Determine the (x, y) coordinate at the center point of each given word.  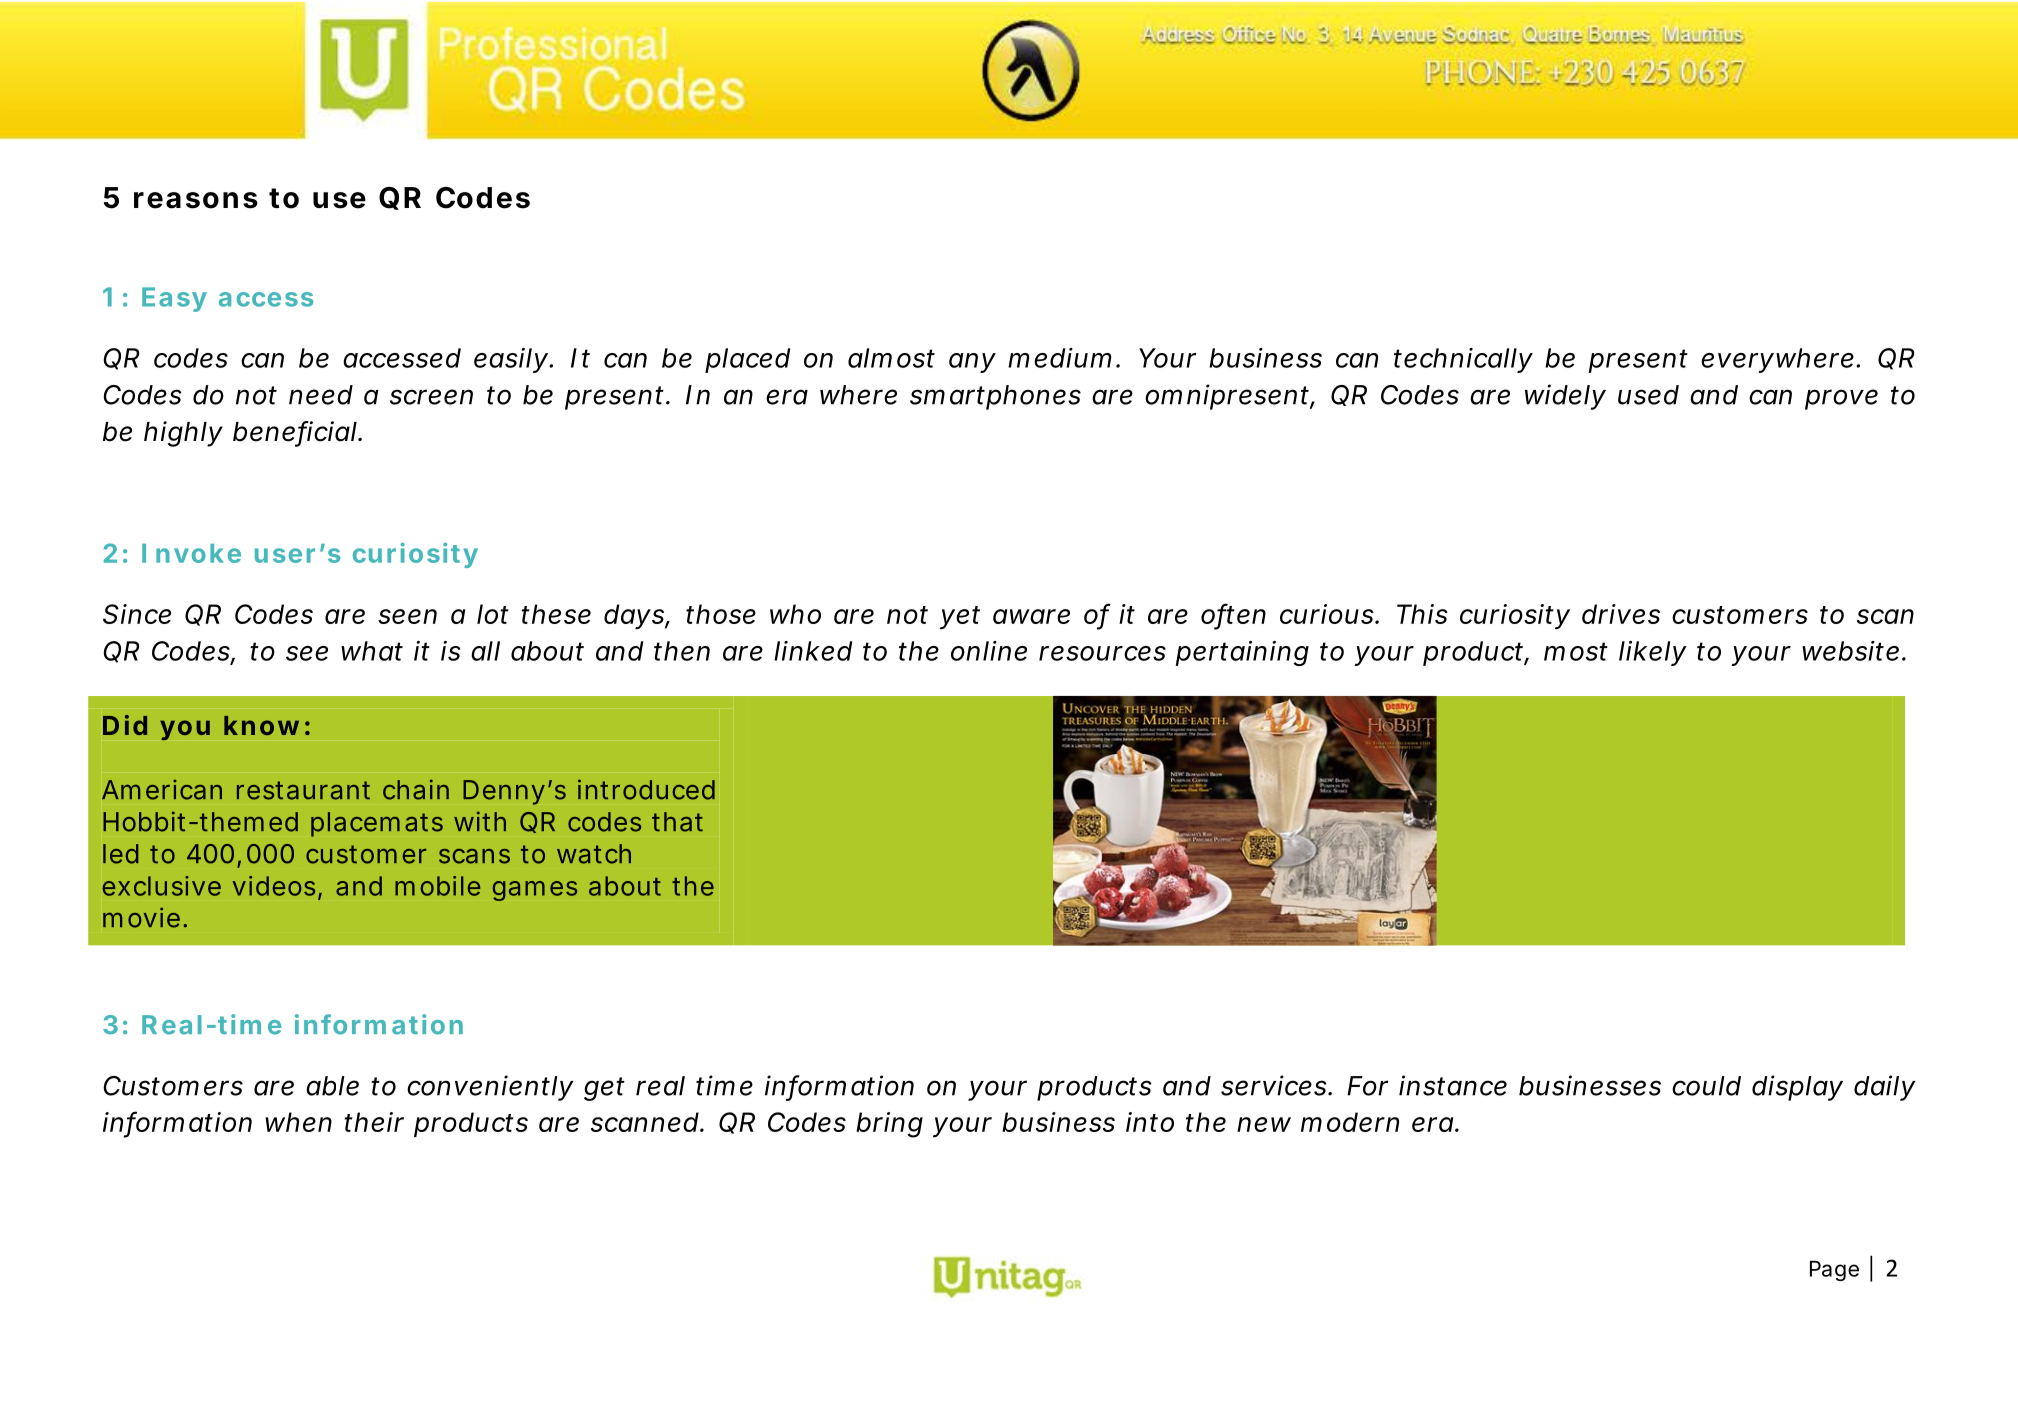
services (1274, 1085)
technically (1463, 360)
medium (1059, 358)
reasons (196, 200)
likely (1652, 653)
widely (1565, 397)
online (989, 651)
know (261, 725)
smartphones (995, 397)
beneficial (295, 432)
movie (141, 917)
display (1797, 1088)
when (298, 1122)
